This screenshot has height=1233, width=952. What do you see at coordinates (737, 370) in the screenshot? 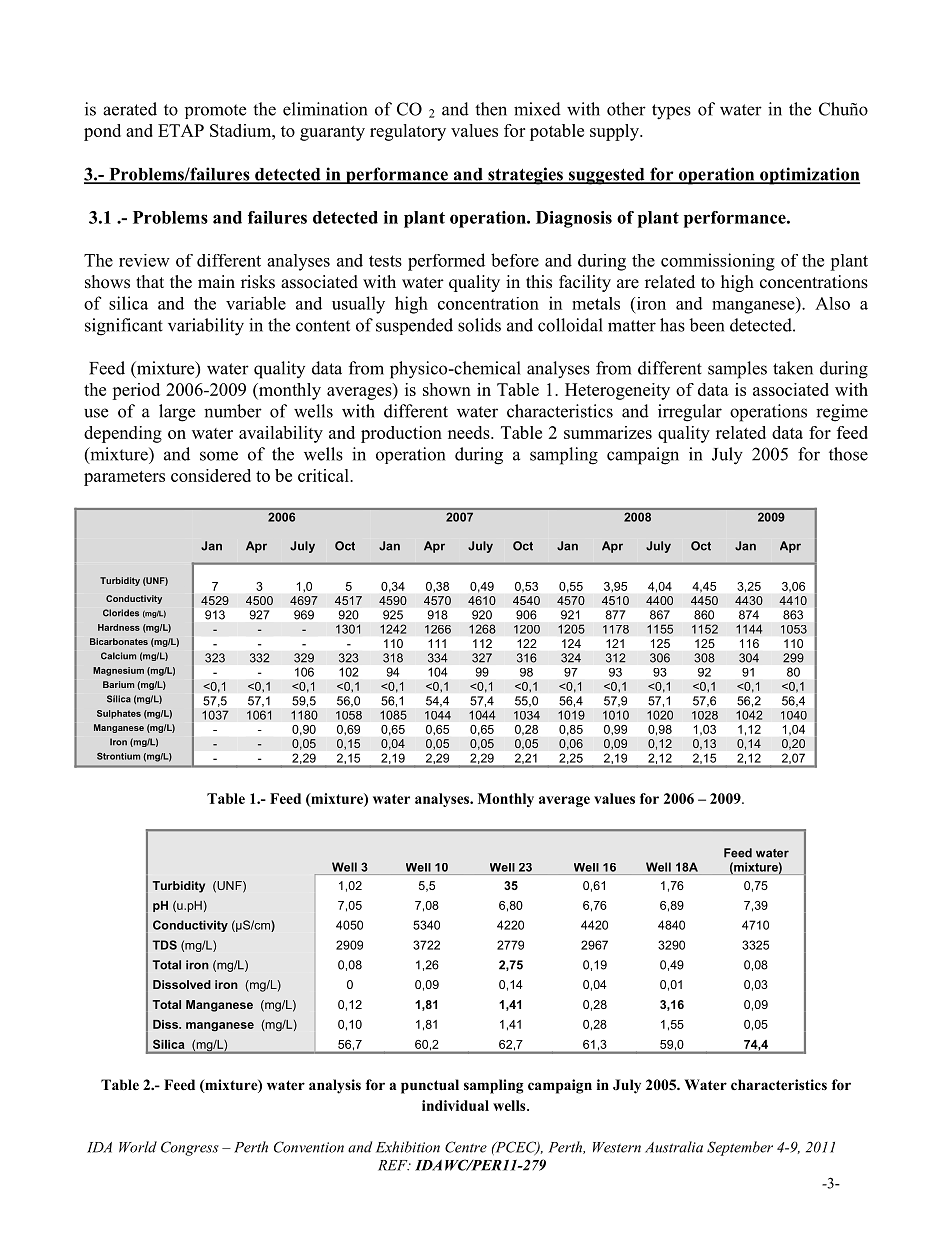
I see `samples` at bounding box center [737, 370].
